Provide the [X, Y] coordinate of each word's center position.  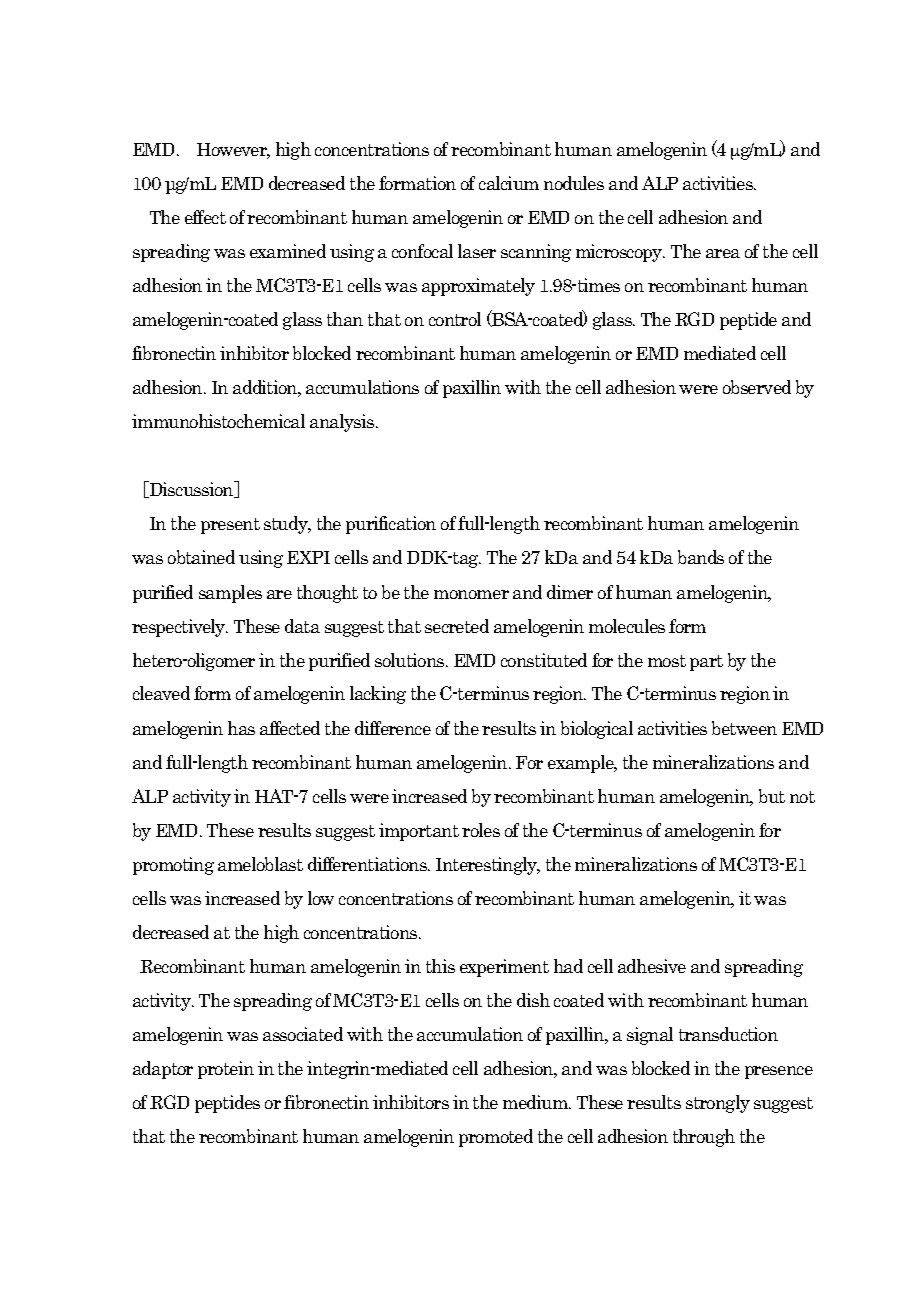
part [706, 663]
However [233, 151]
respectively [180, 628]
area [723, 253]
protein [226, 1070]
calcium [509, 183]
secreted [457, 626]
